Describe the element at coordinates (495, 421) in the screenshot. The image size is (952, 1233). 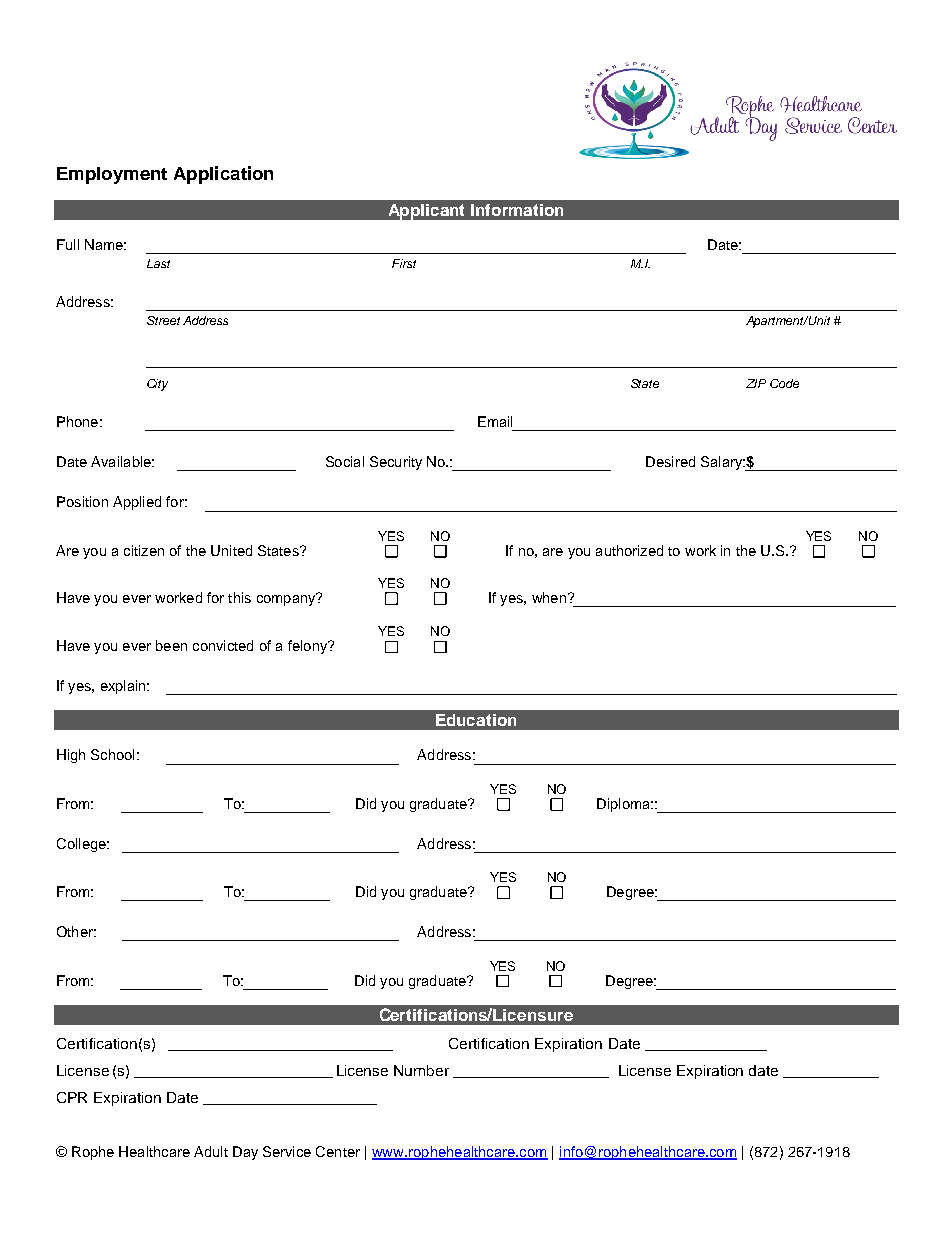
I see `Email` at that location.
